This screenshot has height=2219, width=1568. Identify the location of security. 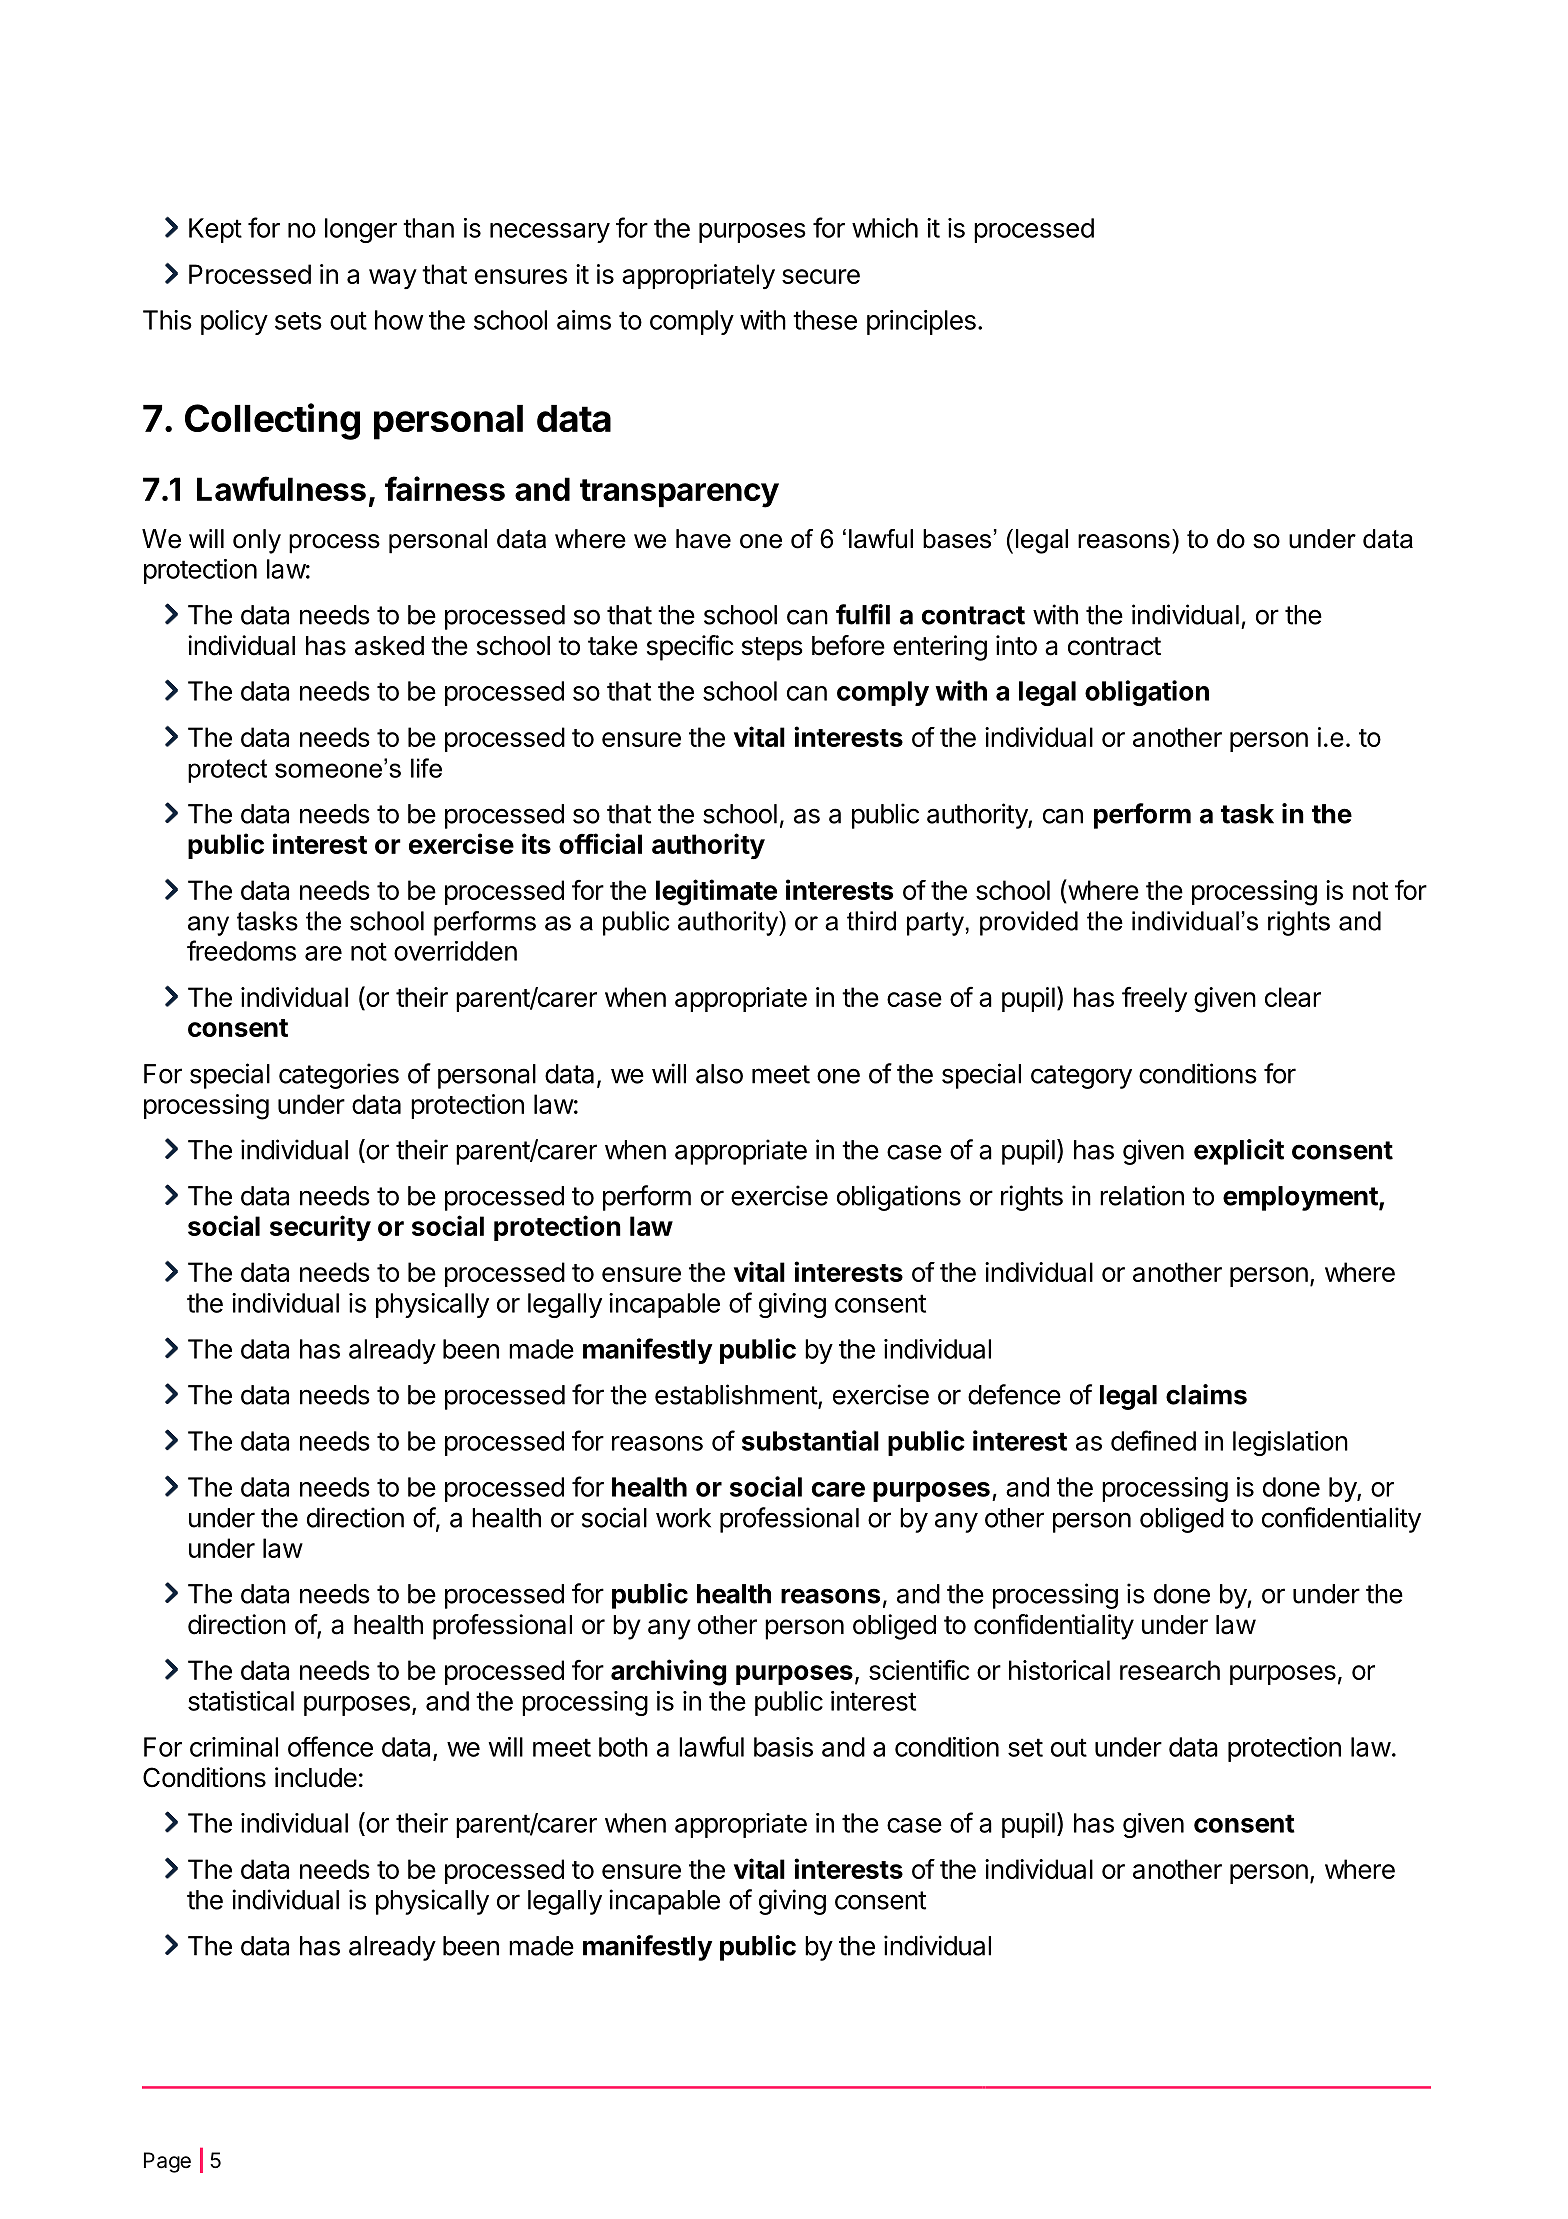
(320, 1228).
